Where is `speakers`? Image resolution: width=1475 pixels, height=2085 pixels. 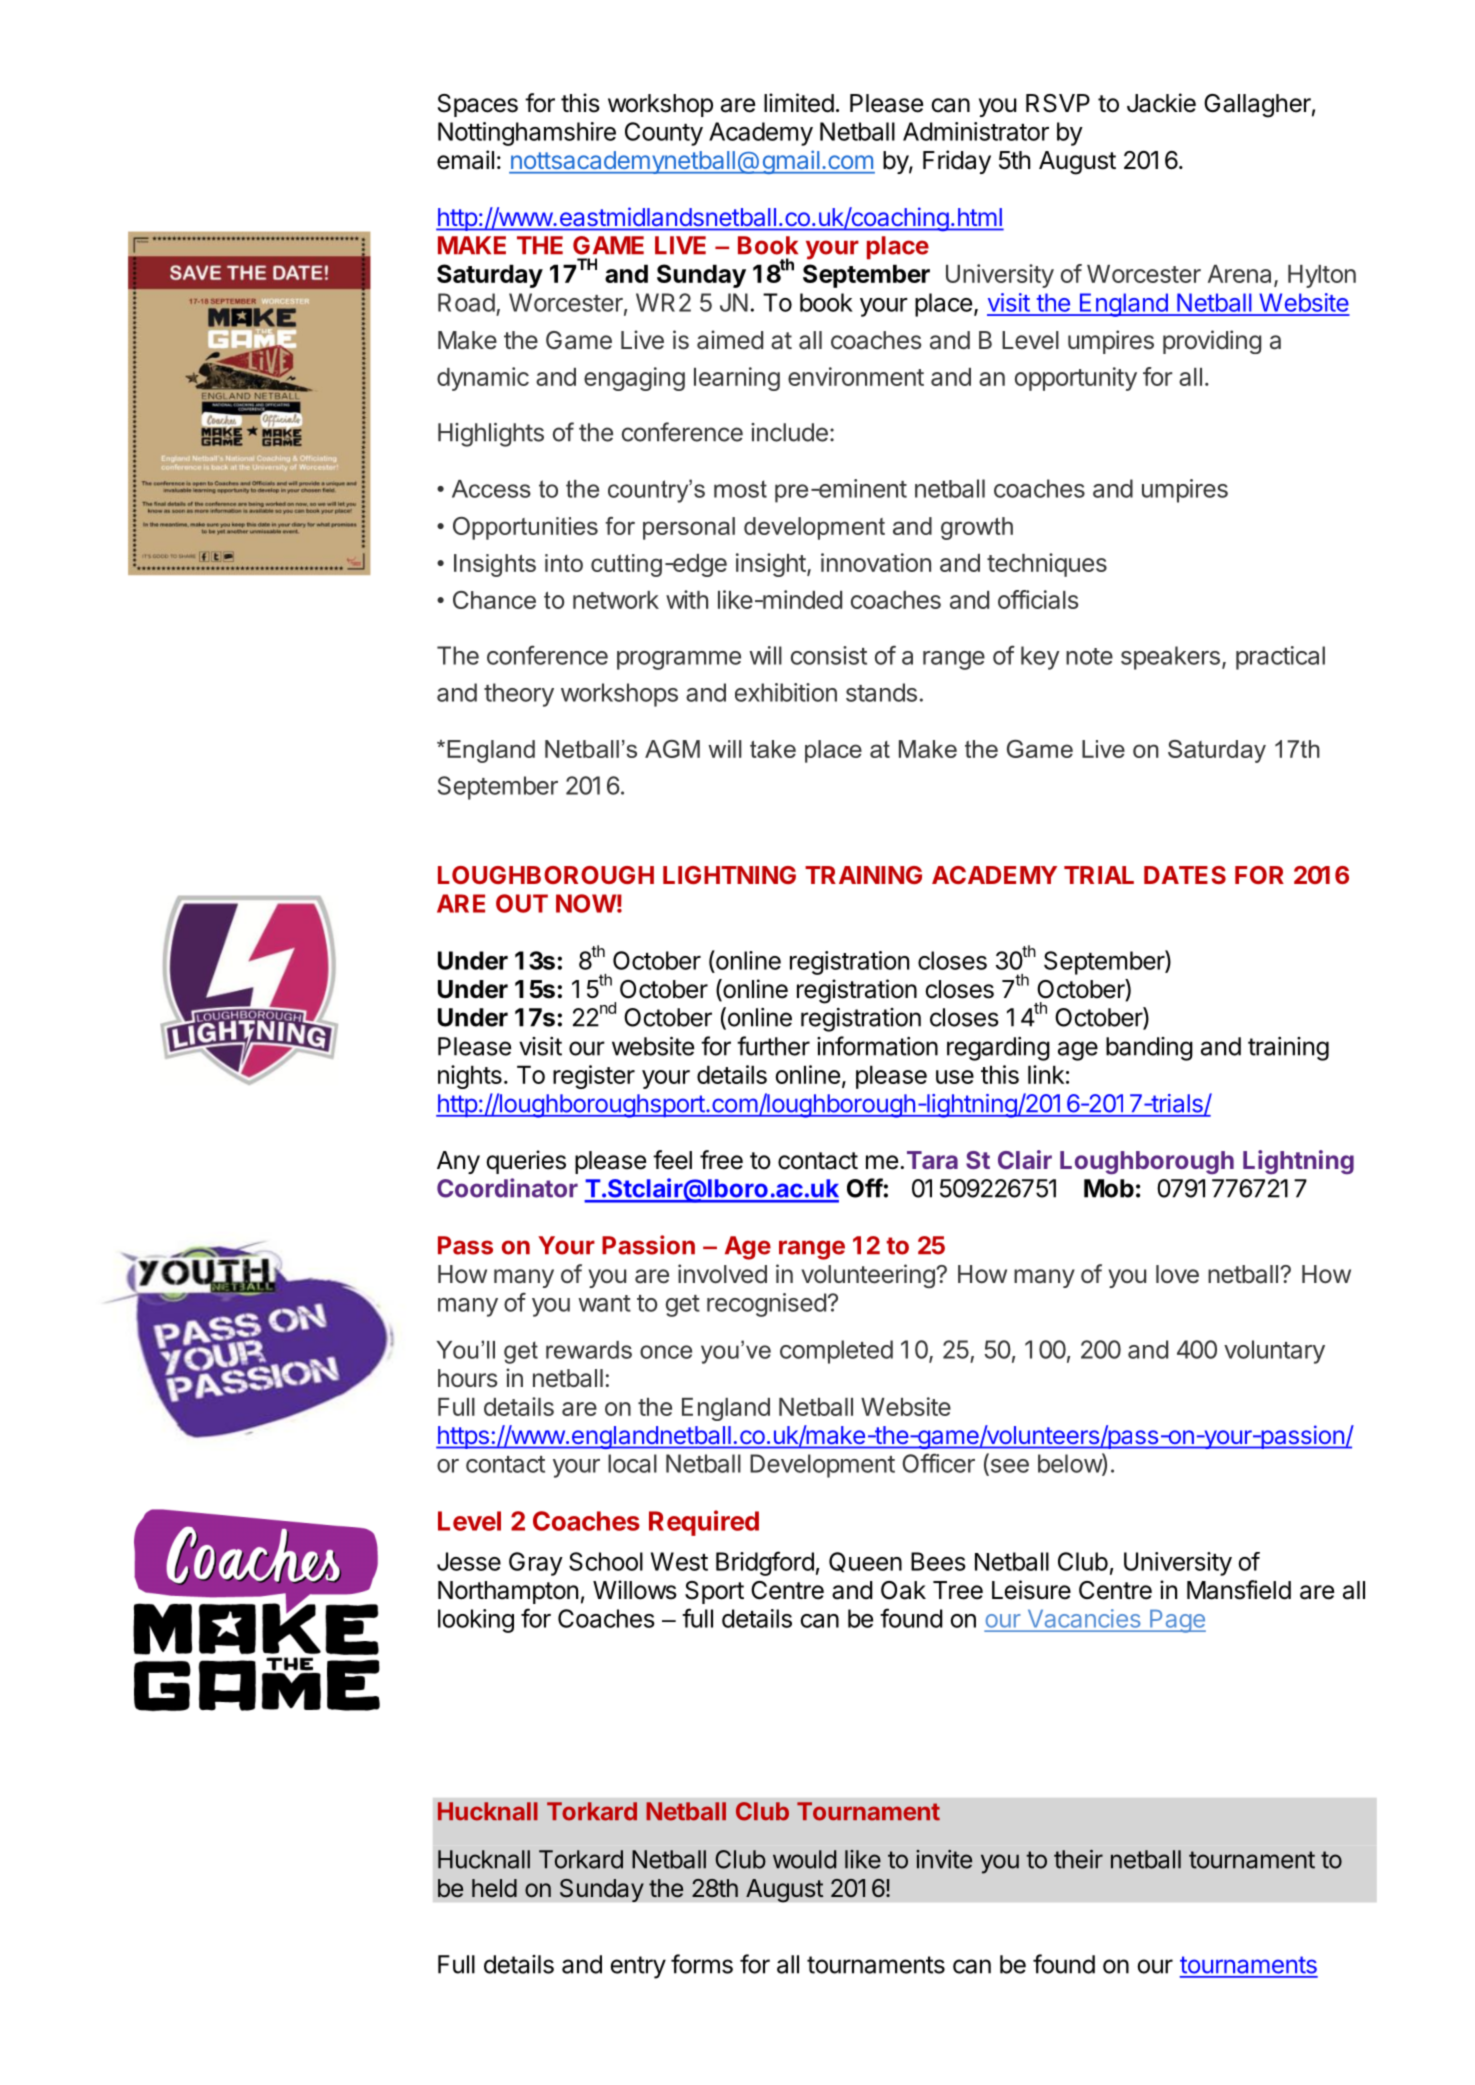 speakers is located at coordinates (1170, 658).
